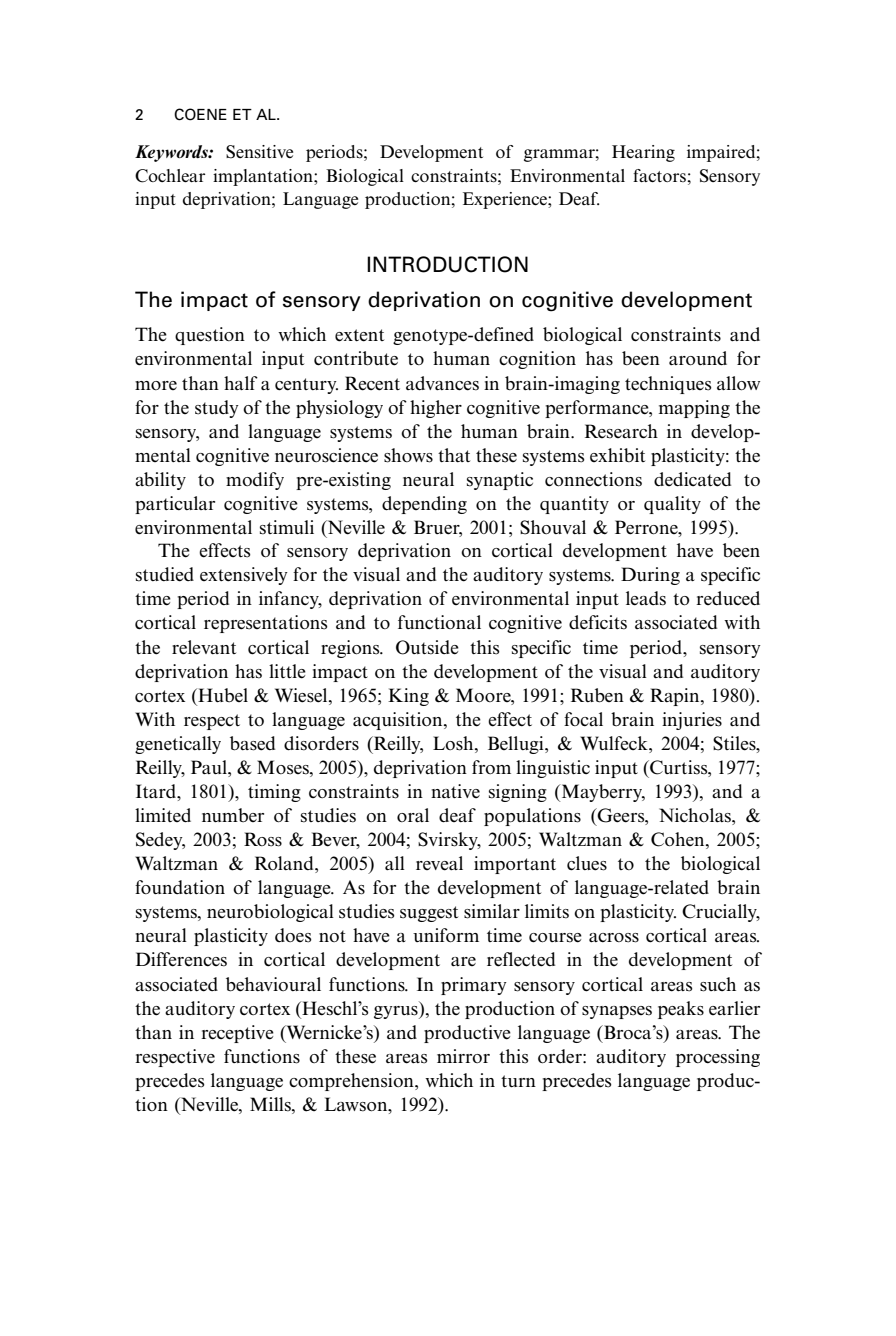  What do you see at coordinates (259, 152) in the screenshot?
I see `Sensitive` at bounding box center [259, 152].
